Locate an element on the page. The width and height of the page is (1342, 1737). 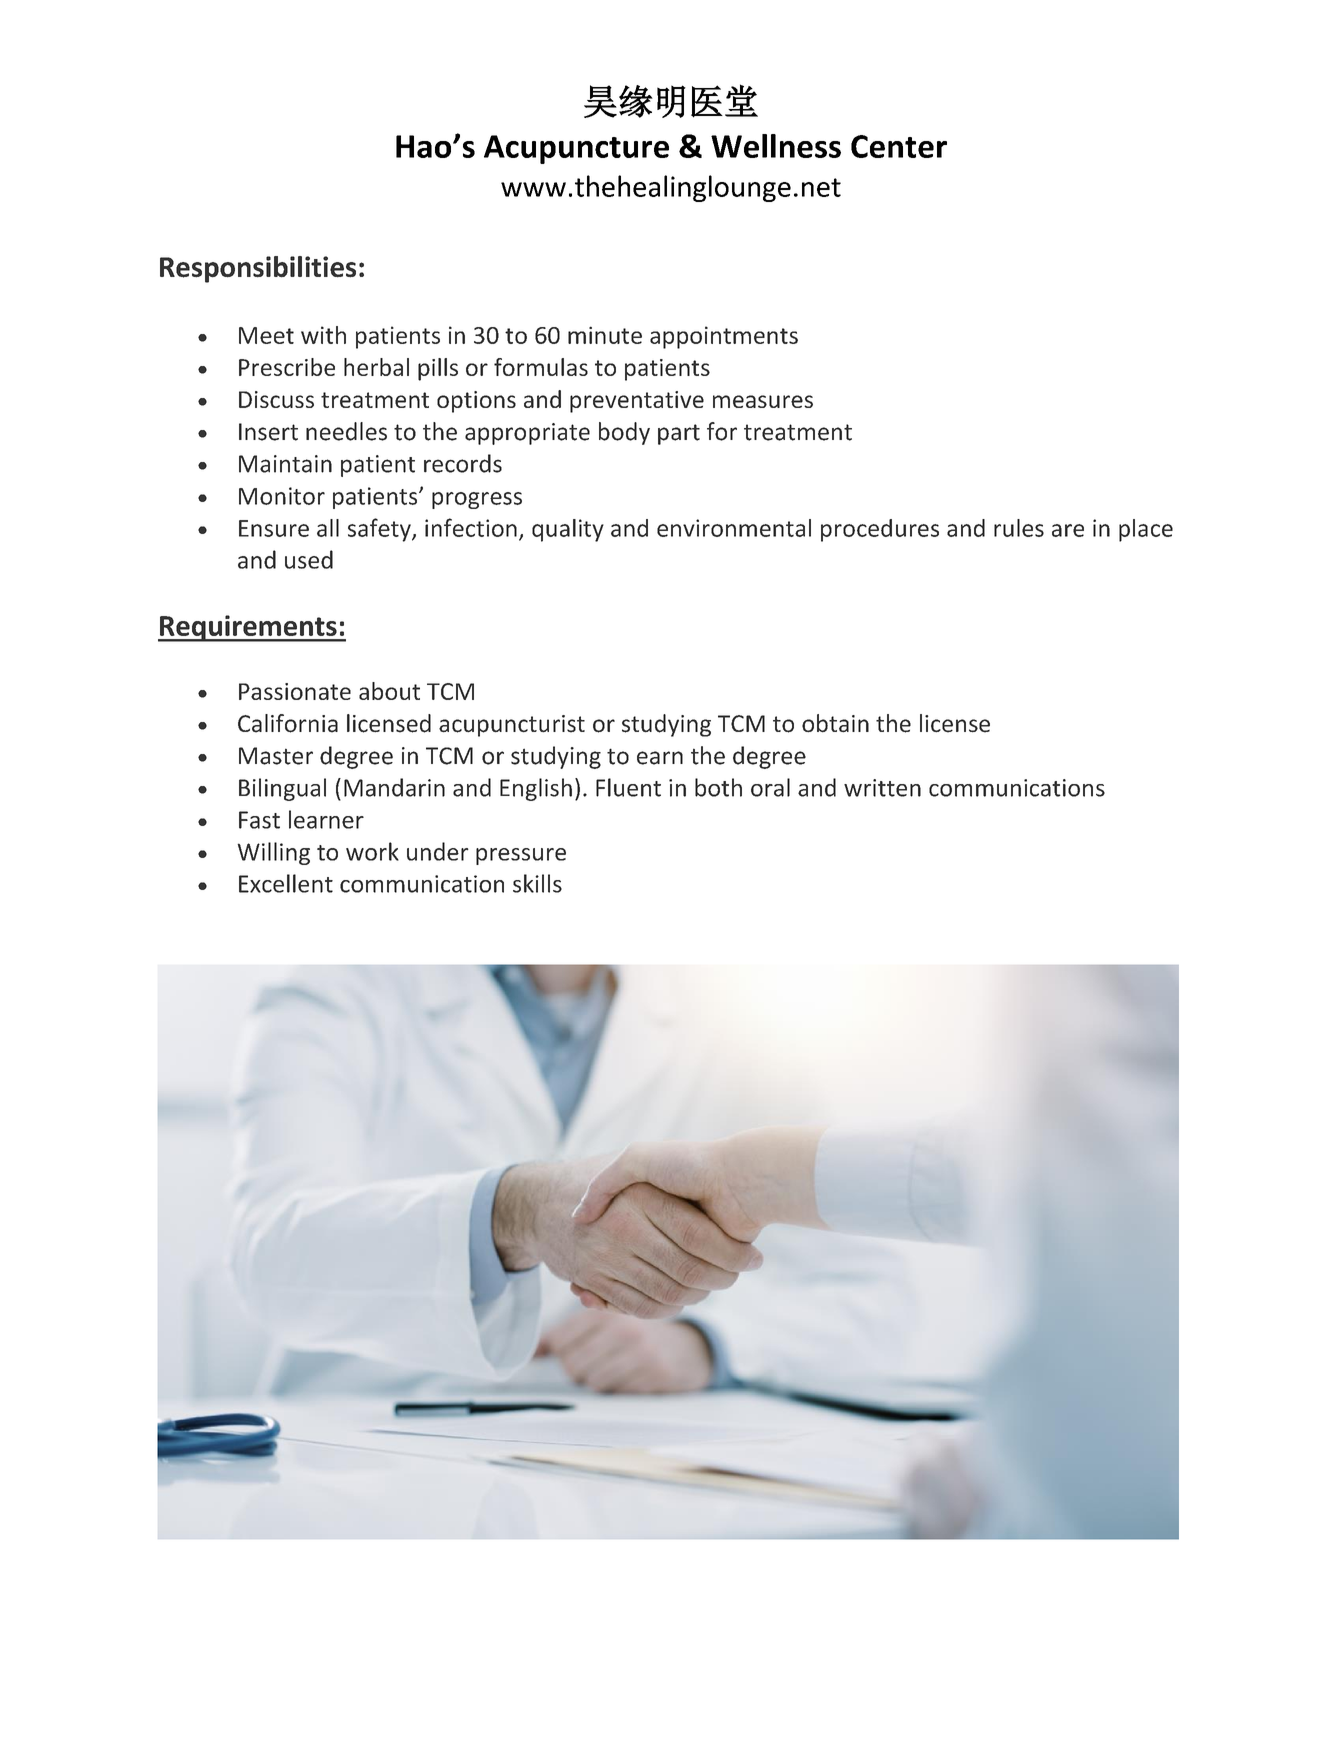
Wellness is located at coordinates (776, 146).
